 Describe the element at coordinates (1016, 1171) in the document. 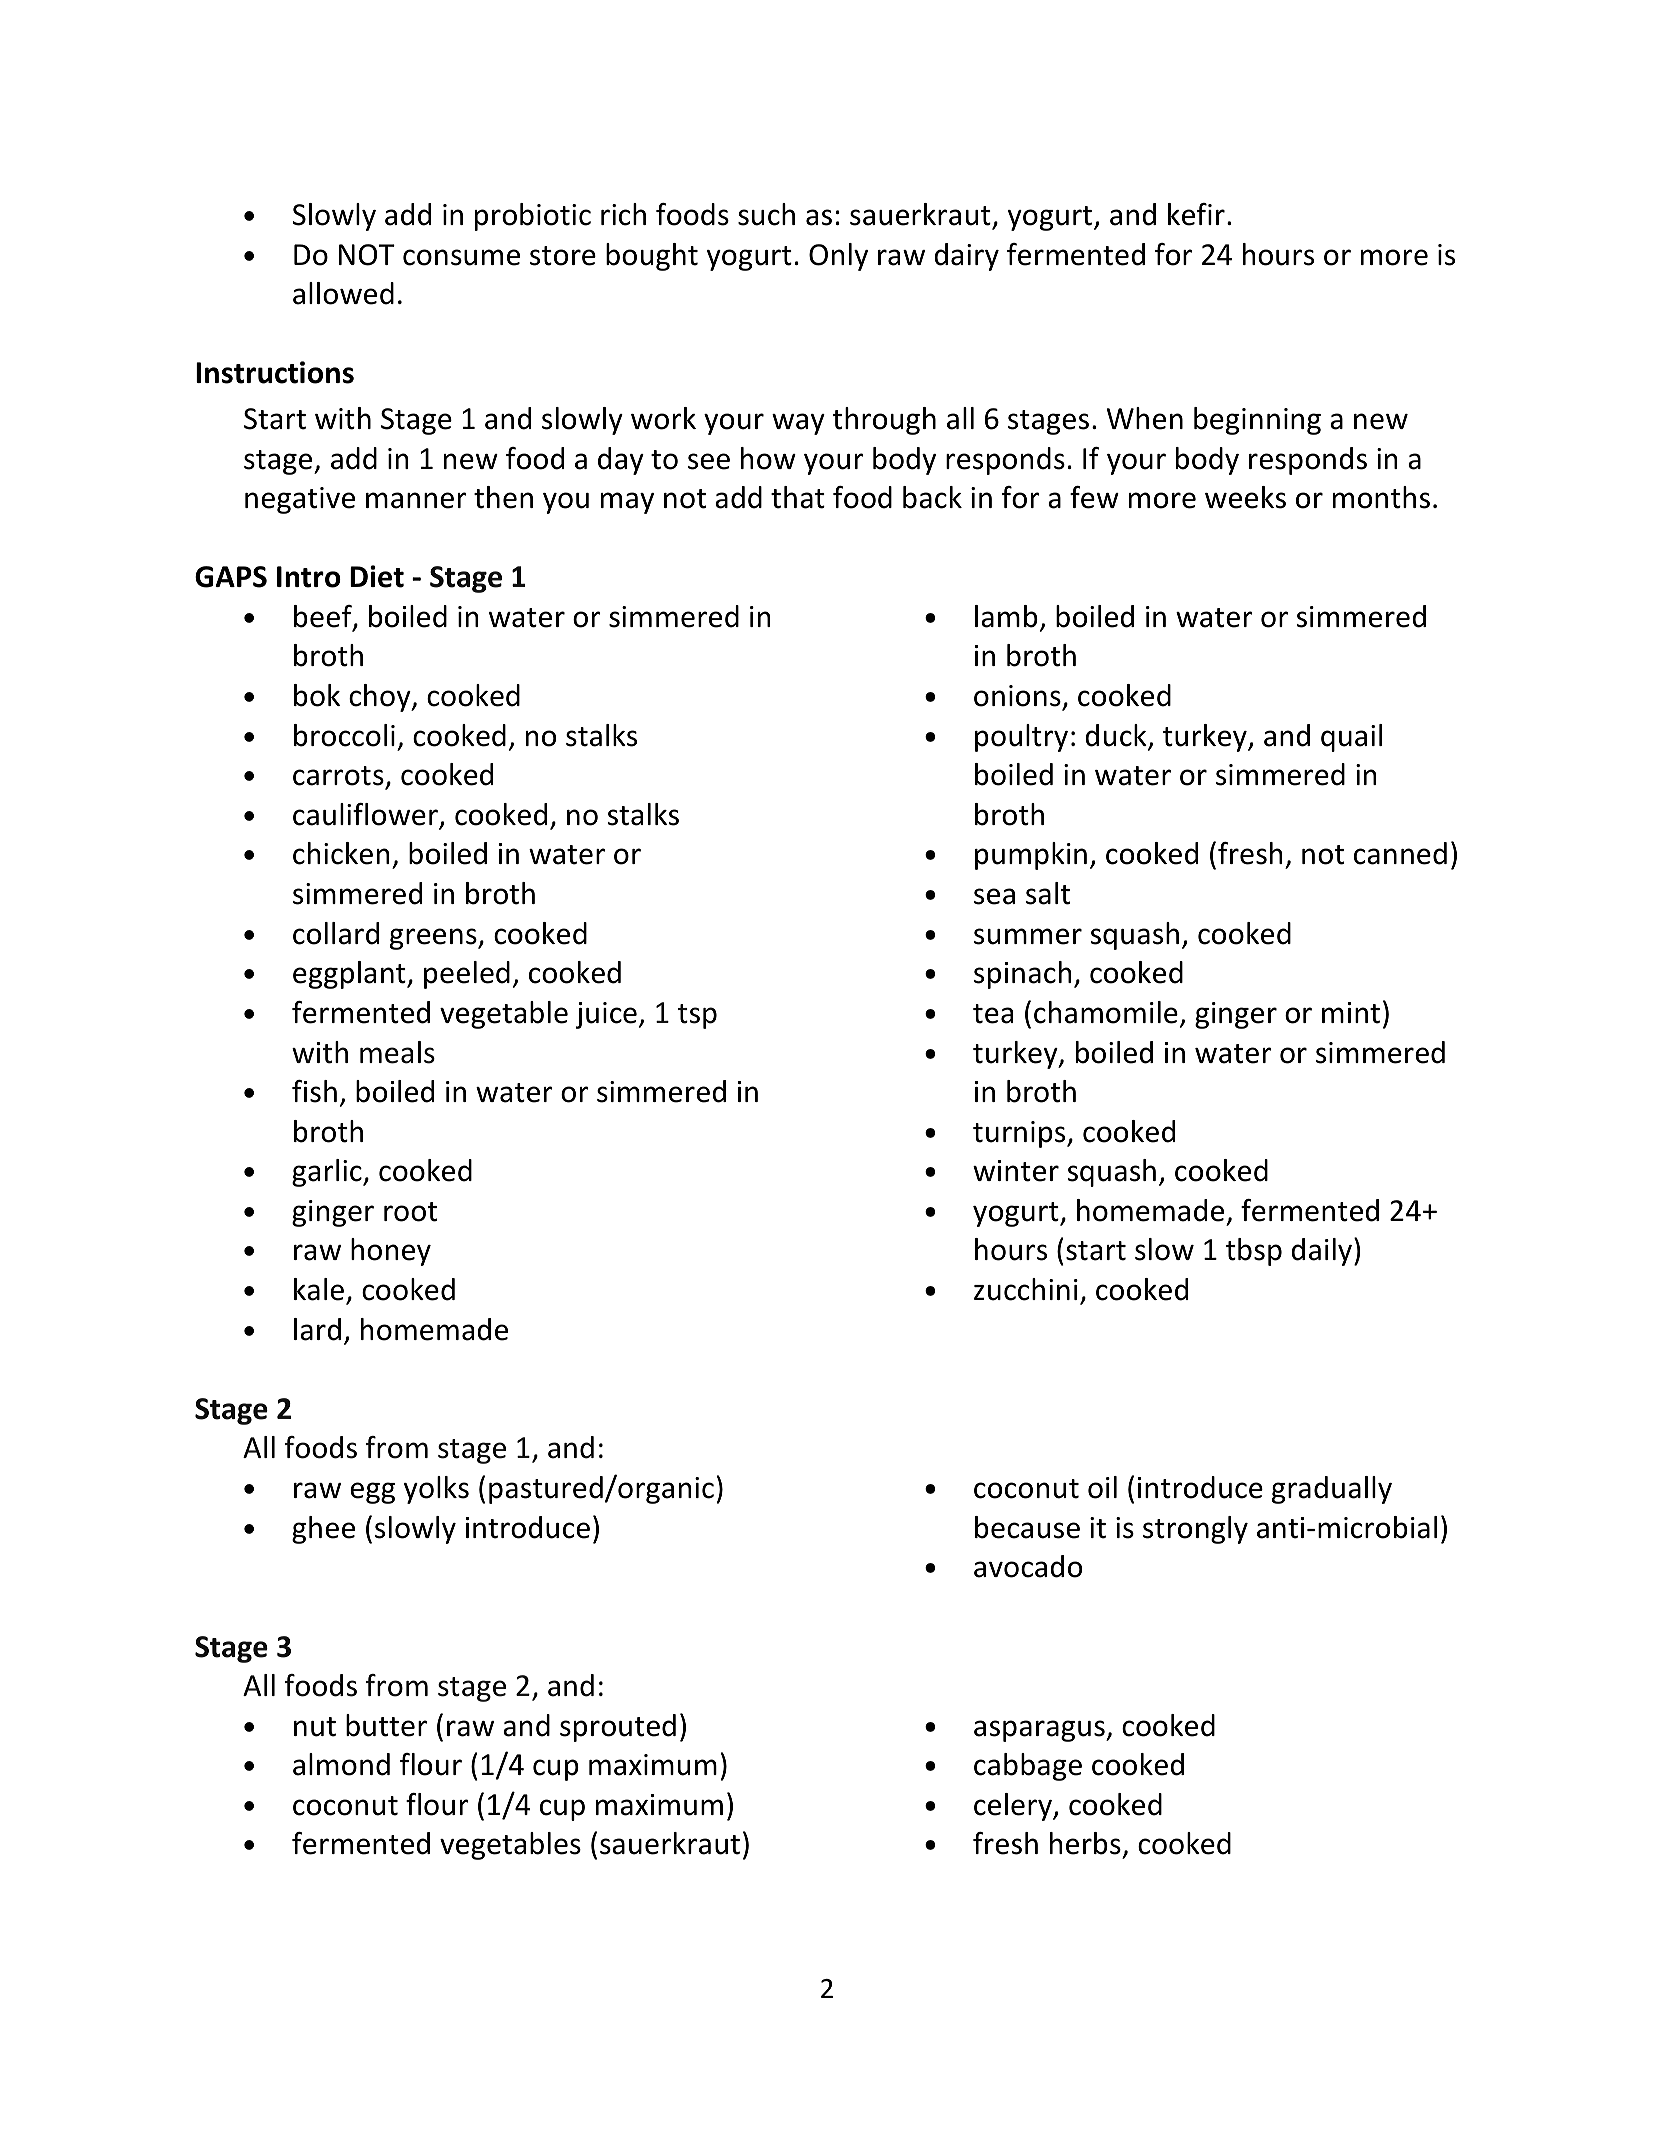

I see `winter` at that location.
